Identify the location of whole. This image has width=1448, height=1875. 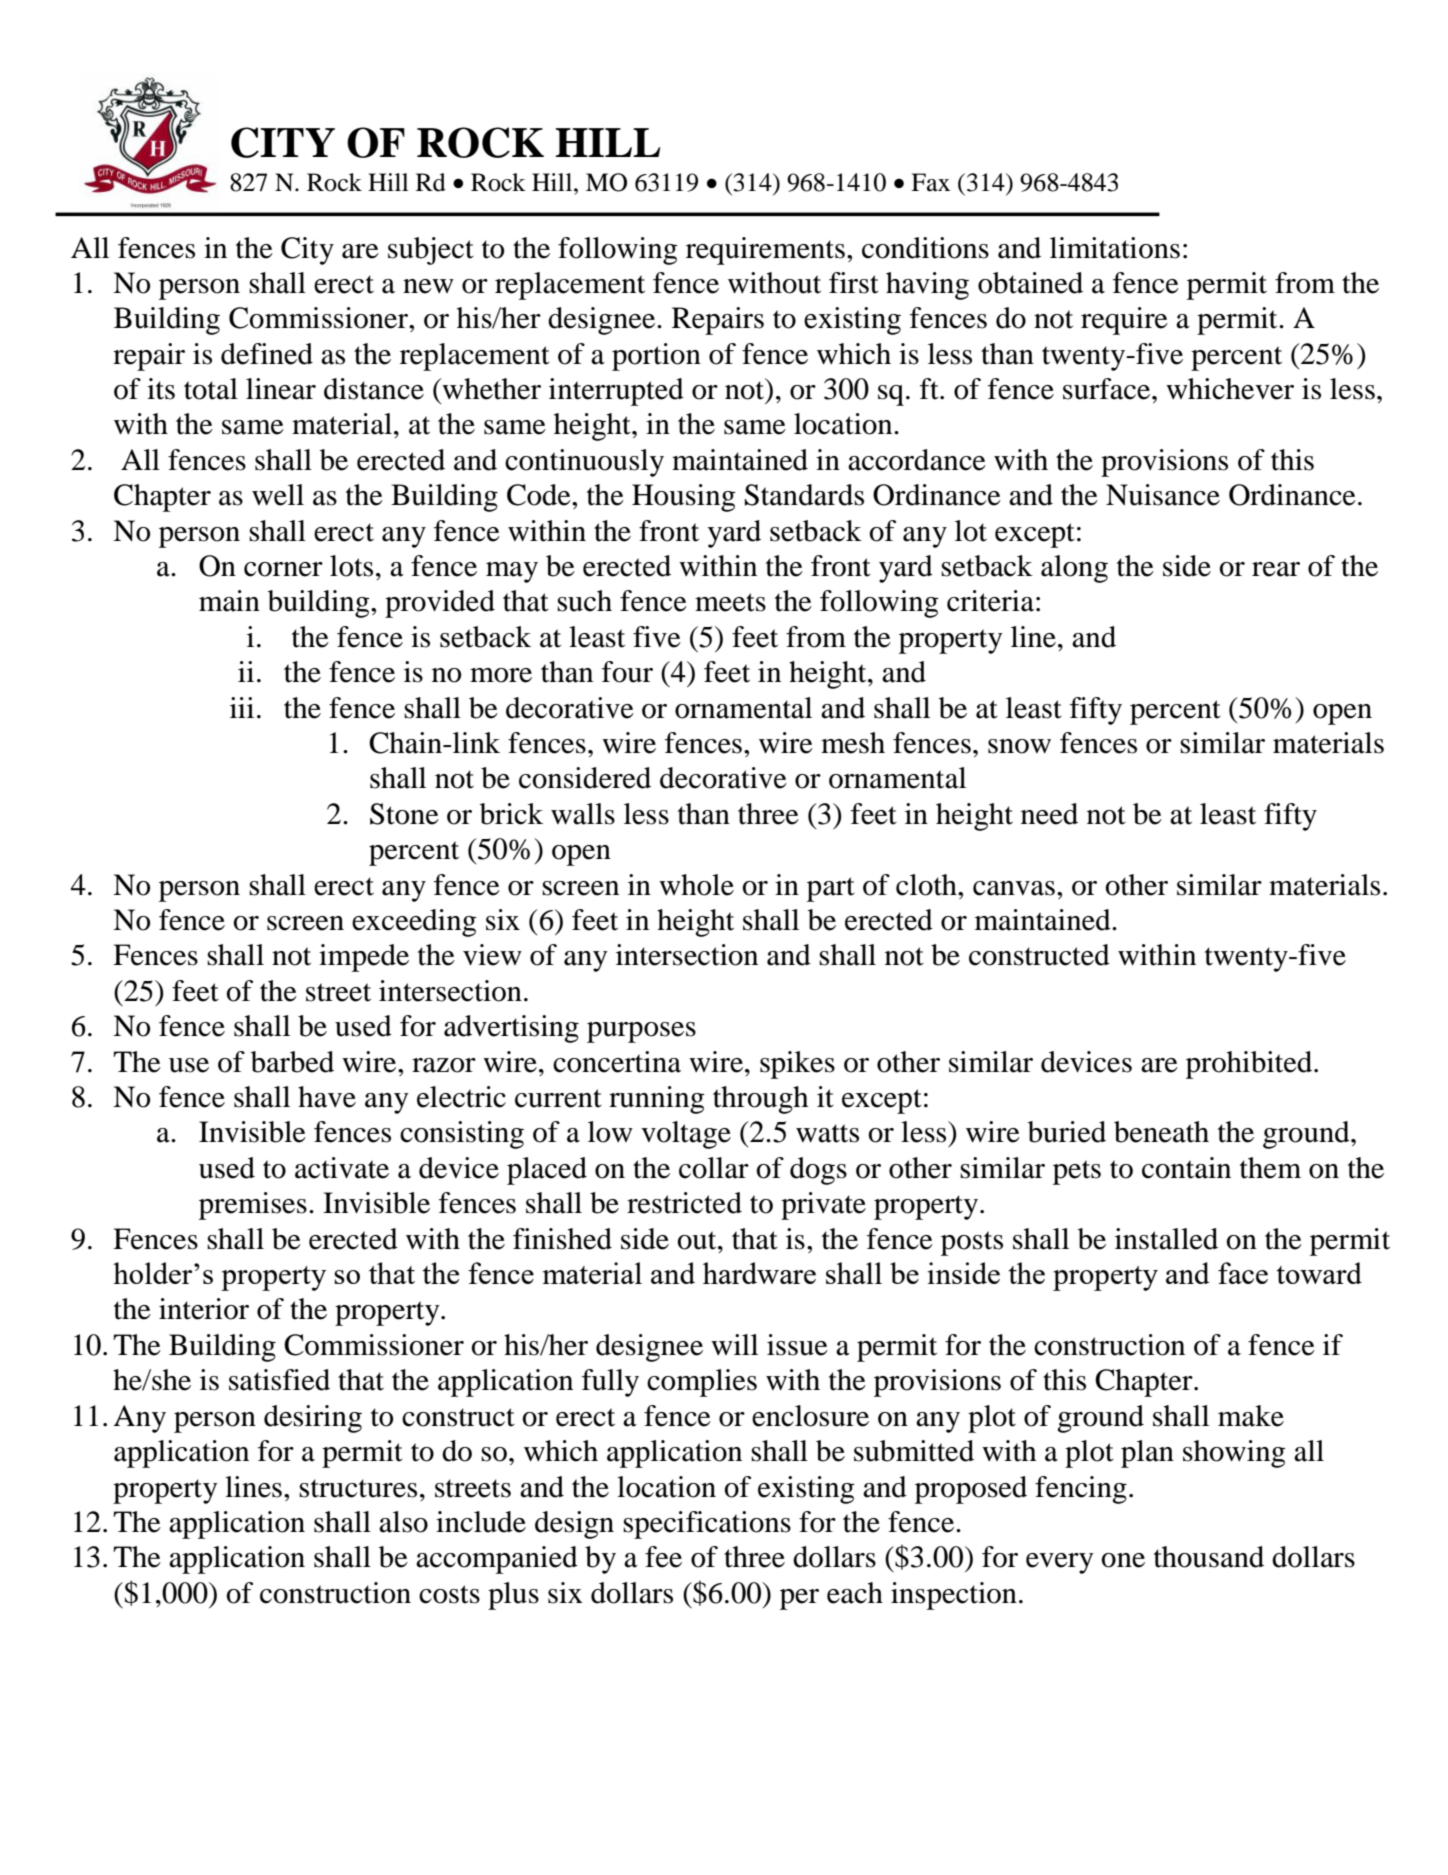
(696, 885).
